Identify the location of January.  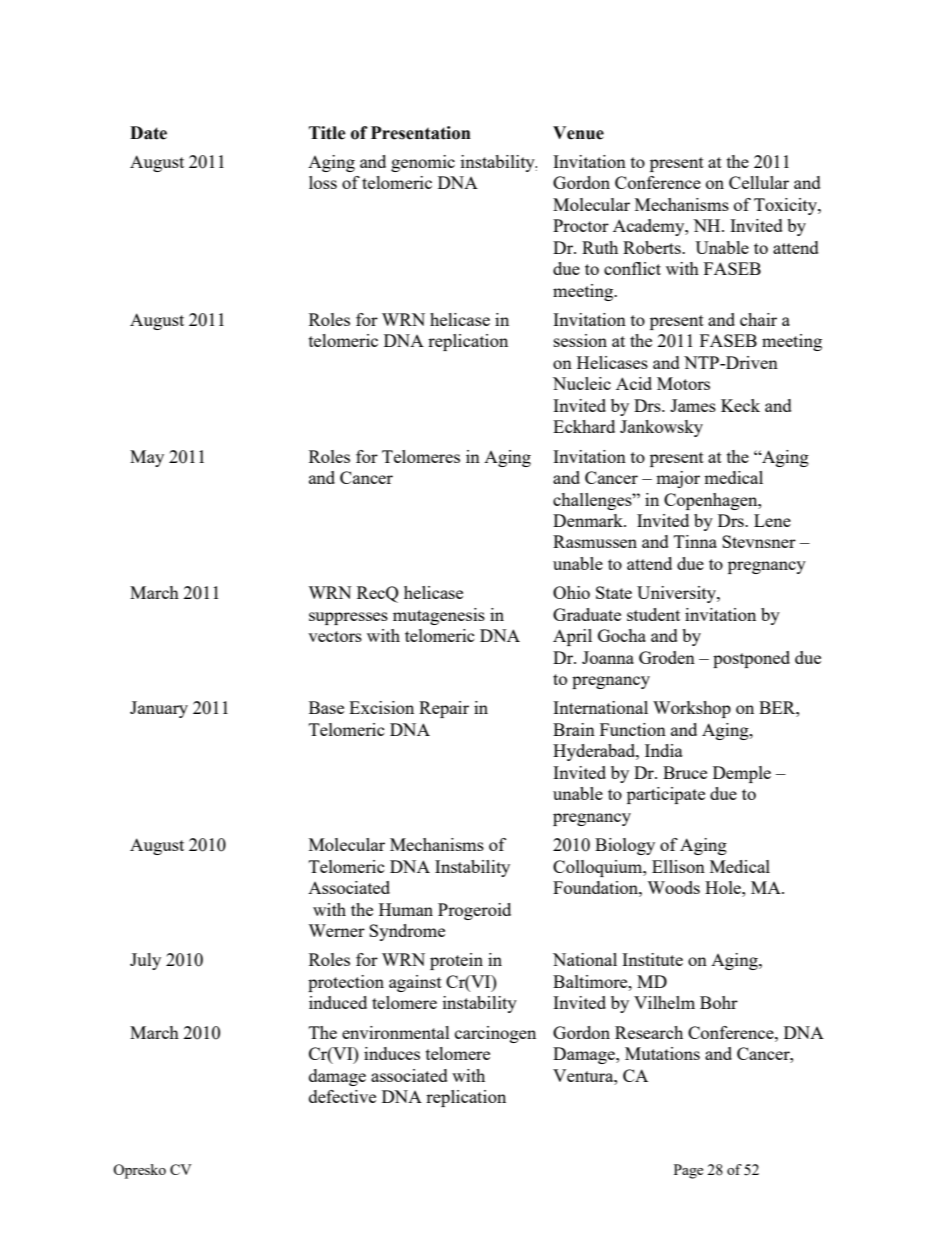
(159, 709).
